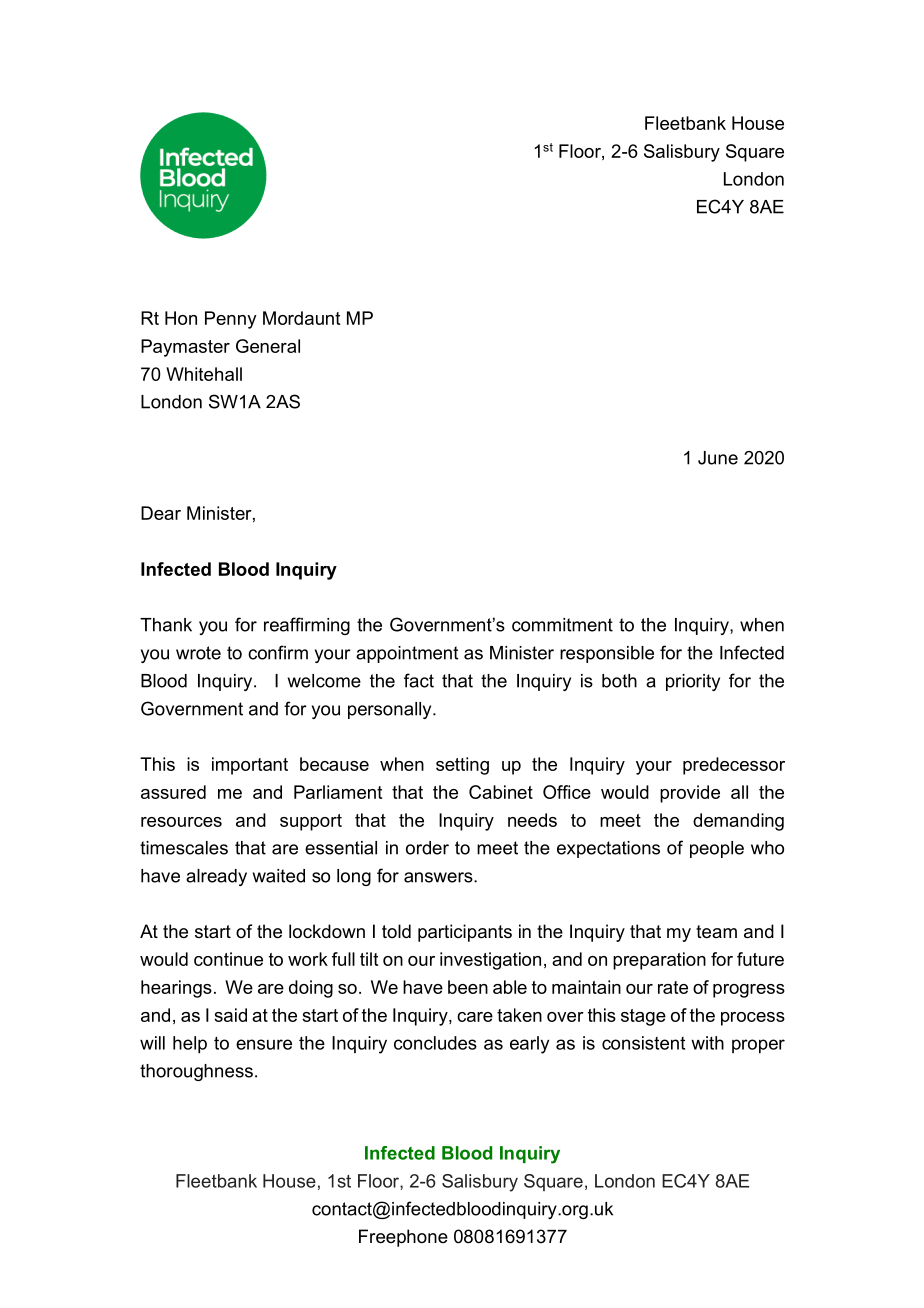 This image has width=924, height=1308. Describe the element at coordinates (435, 1043) in the image. I see `concludes` at that location.
